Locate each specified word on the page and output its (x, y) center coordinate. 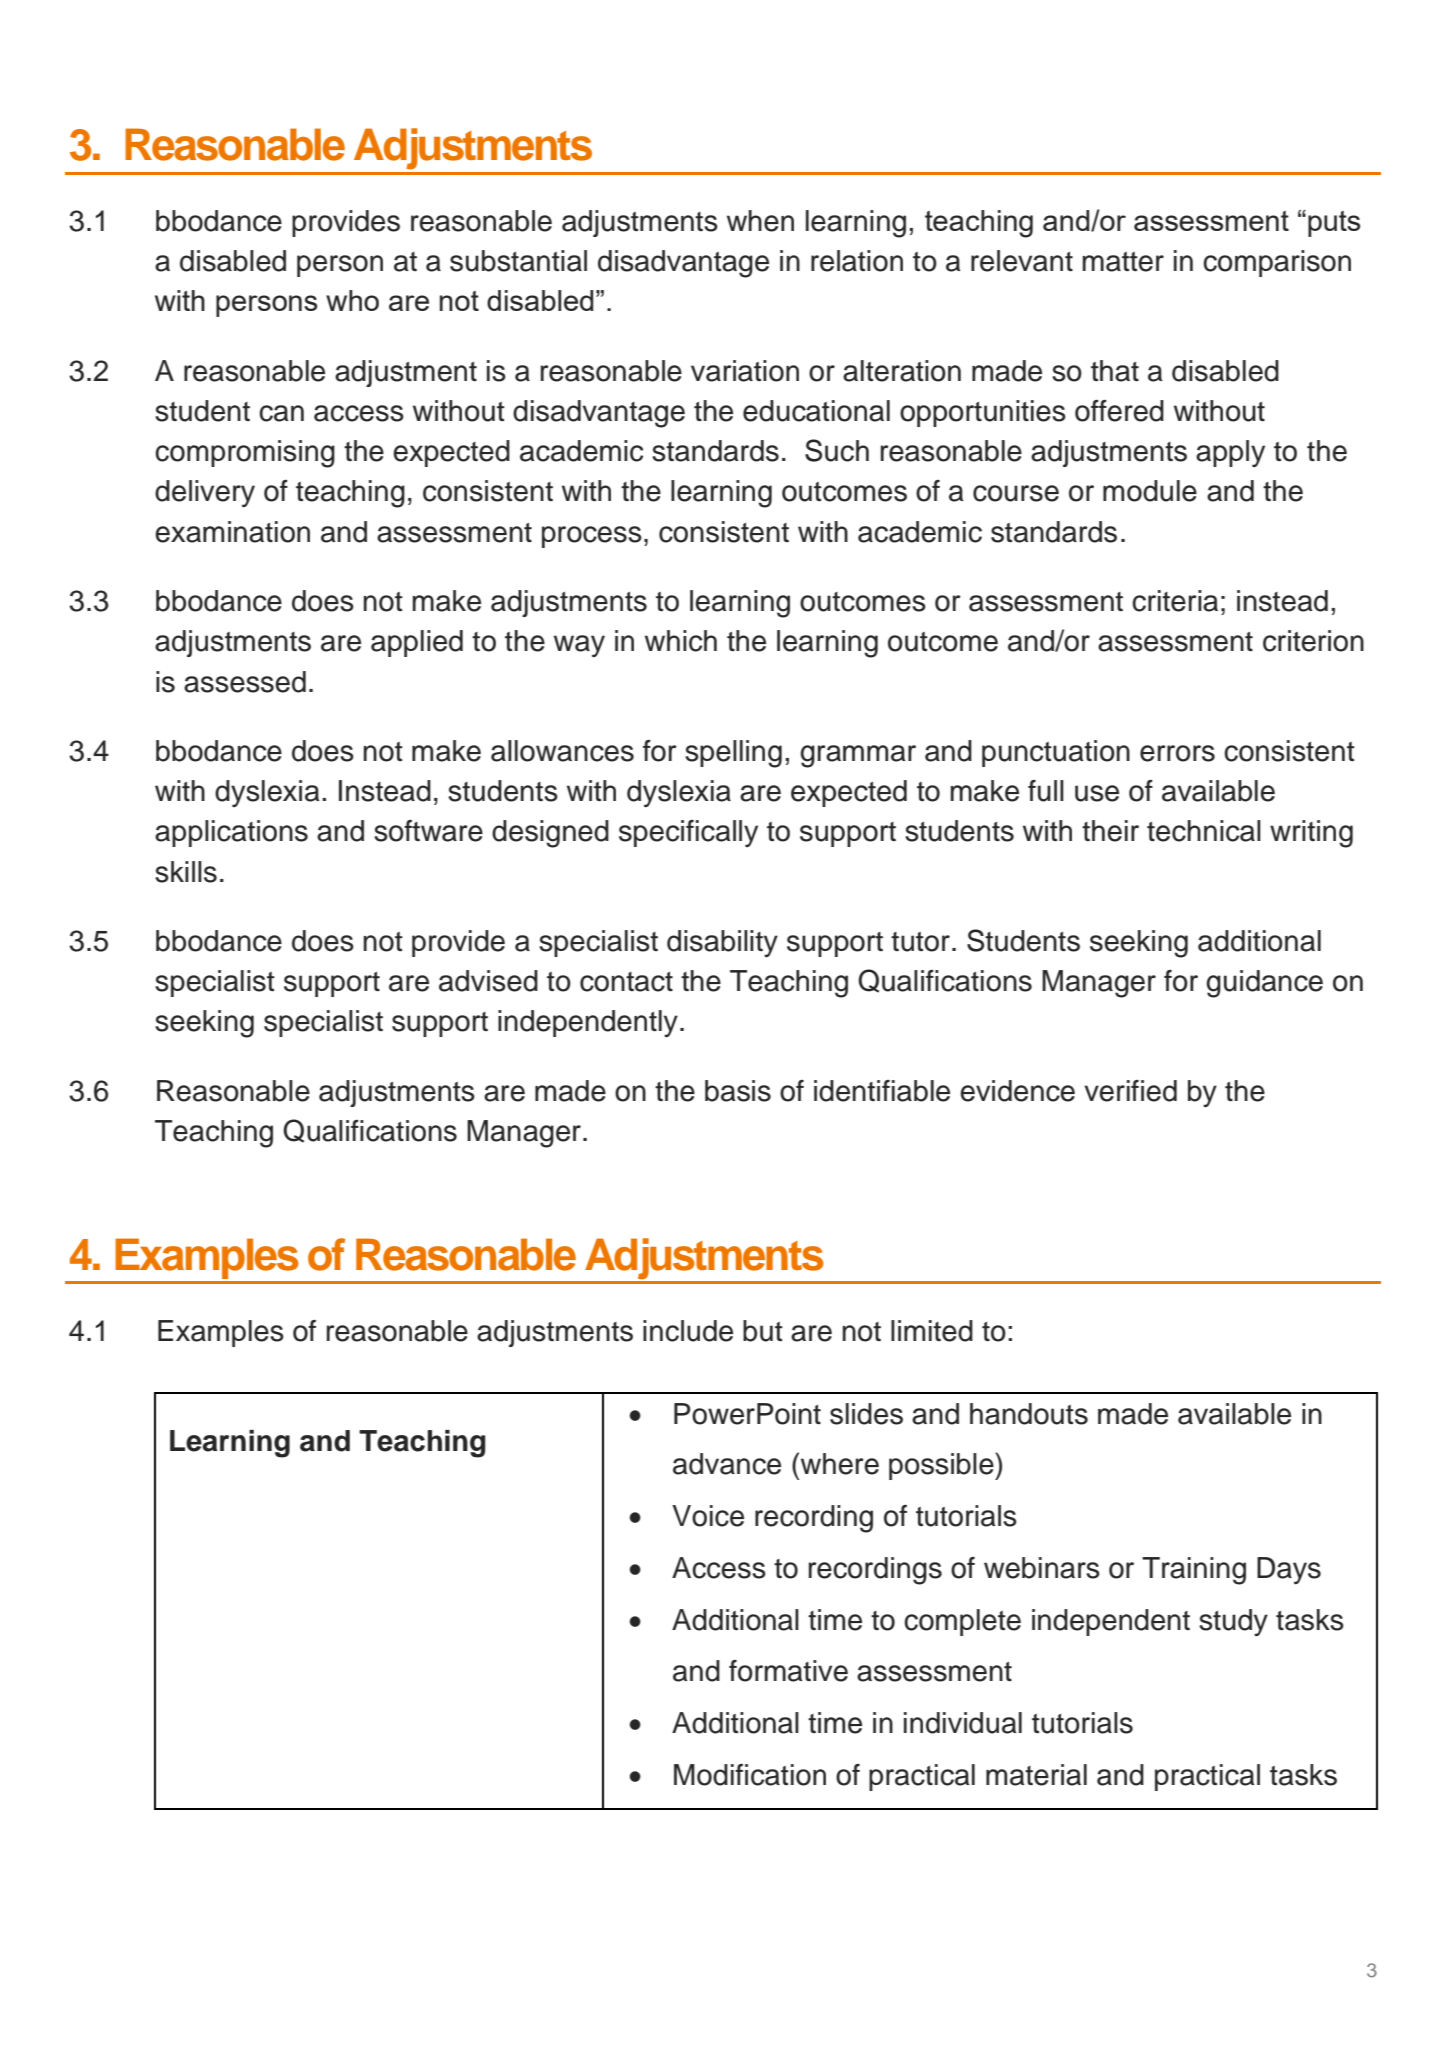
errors (1177, 753)
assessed (245, 682)
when (760, 221)
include (688, 1331)
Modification (750, 1775)
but (763, 1331)
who (352, 300)
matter (1123, 262)
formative (788, 1671)
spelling (733, 754)
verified (1130, 1091)
